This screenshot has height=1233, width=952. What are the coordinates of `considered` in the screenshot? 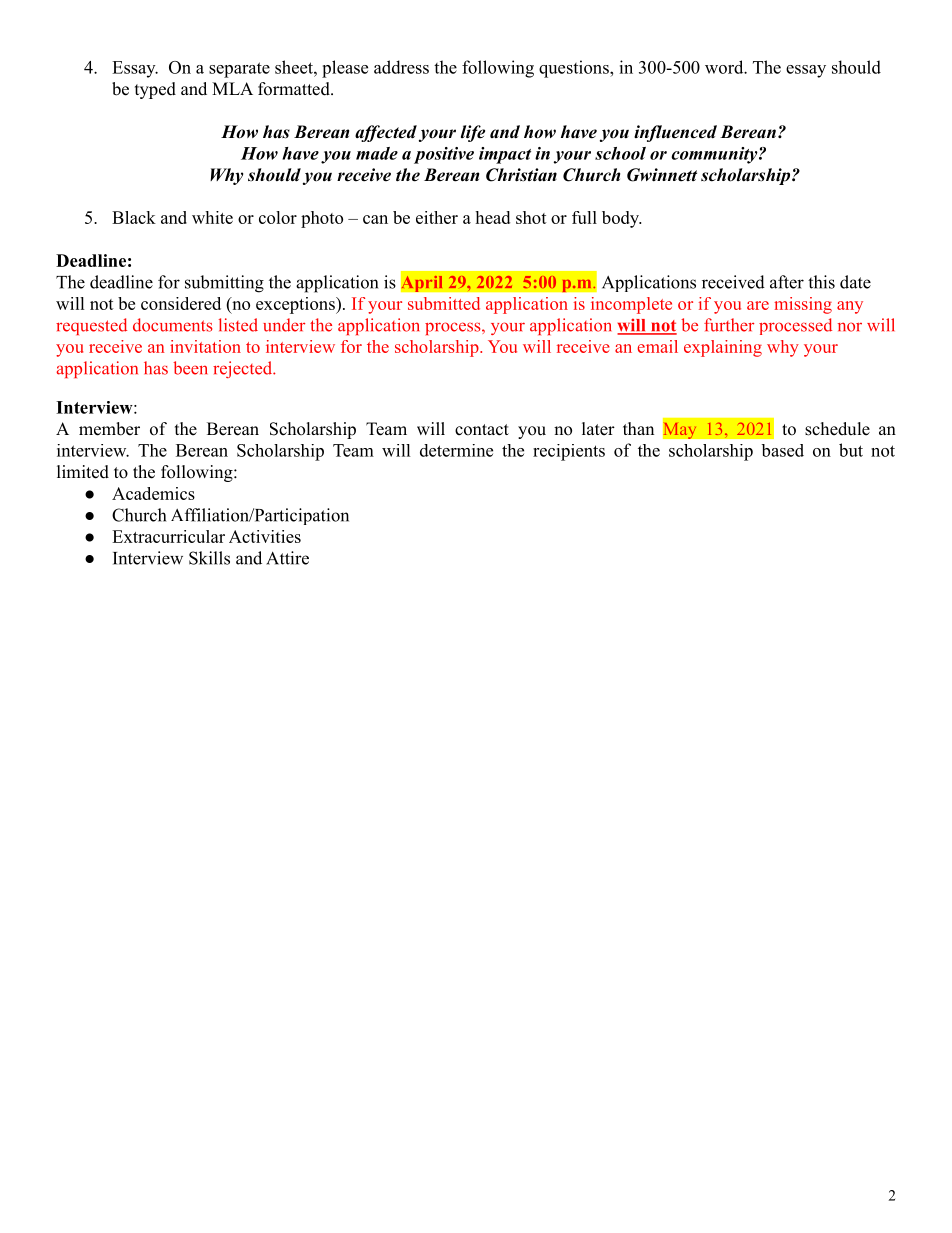 It's located at (181, 303).
